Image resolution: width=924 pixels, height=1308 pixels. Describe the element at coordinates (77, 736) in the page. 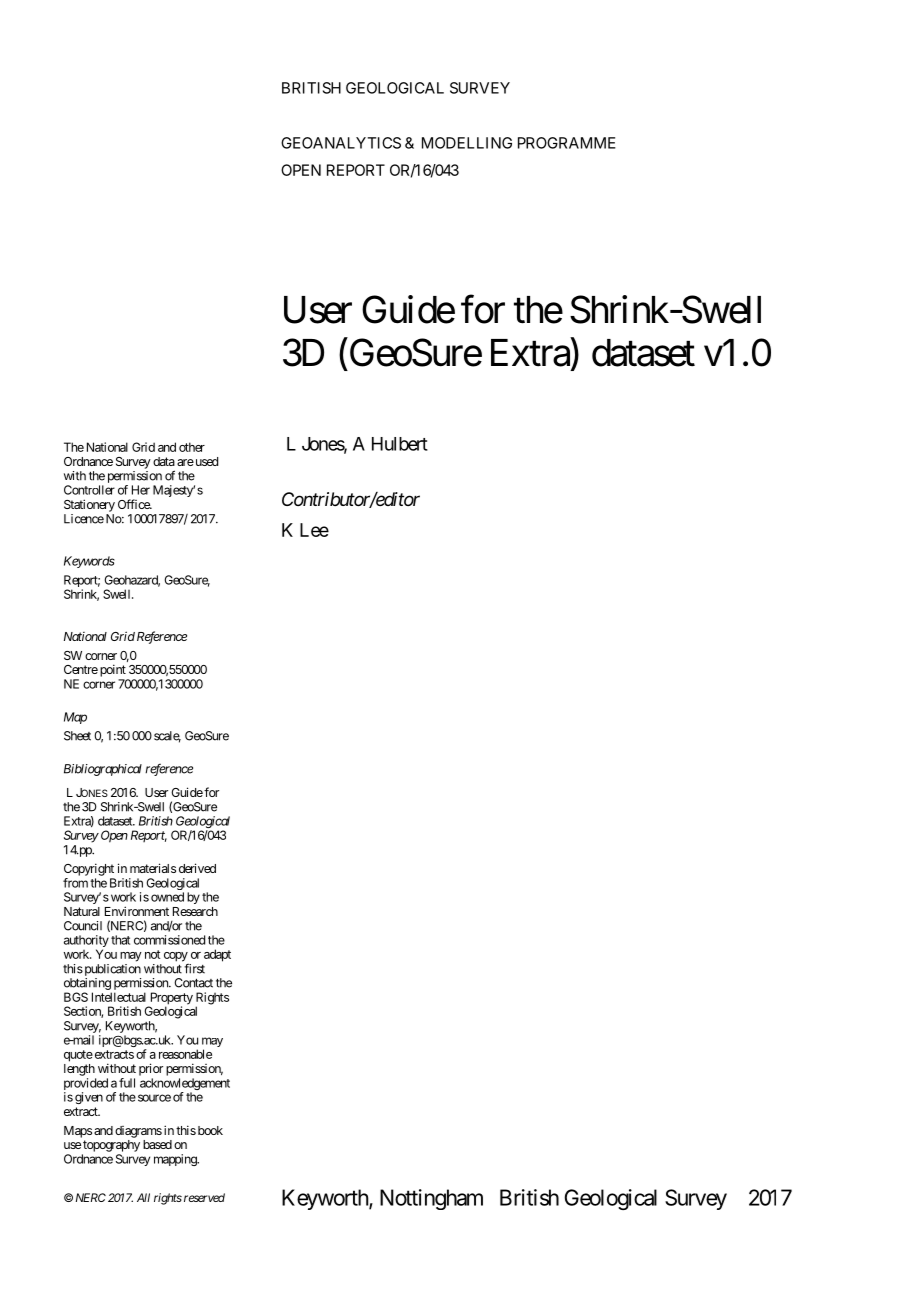

I see `Sheet` at that location.
